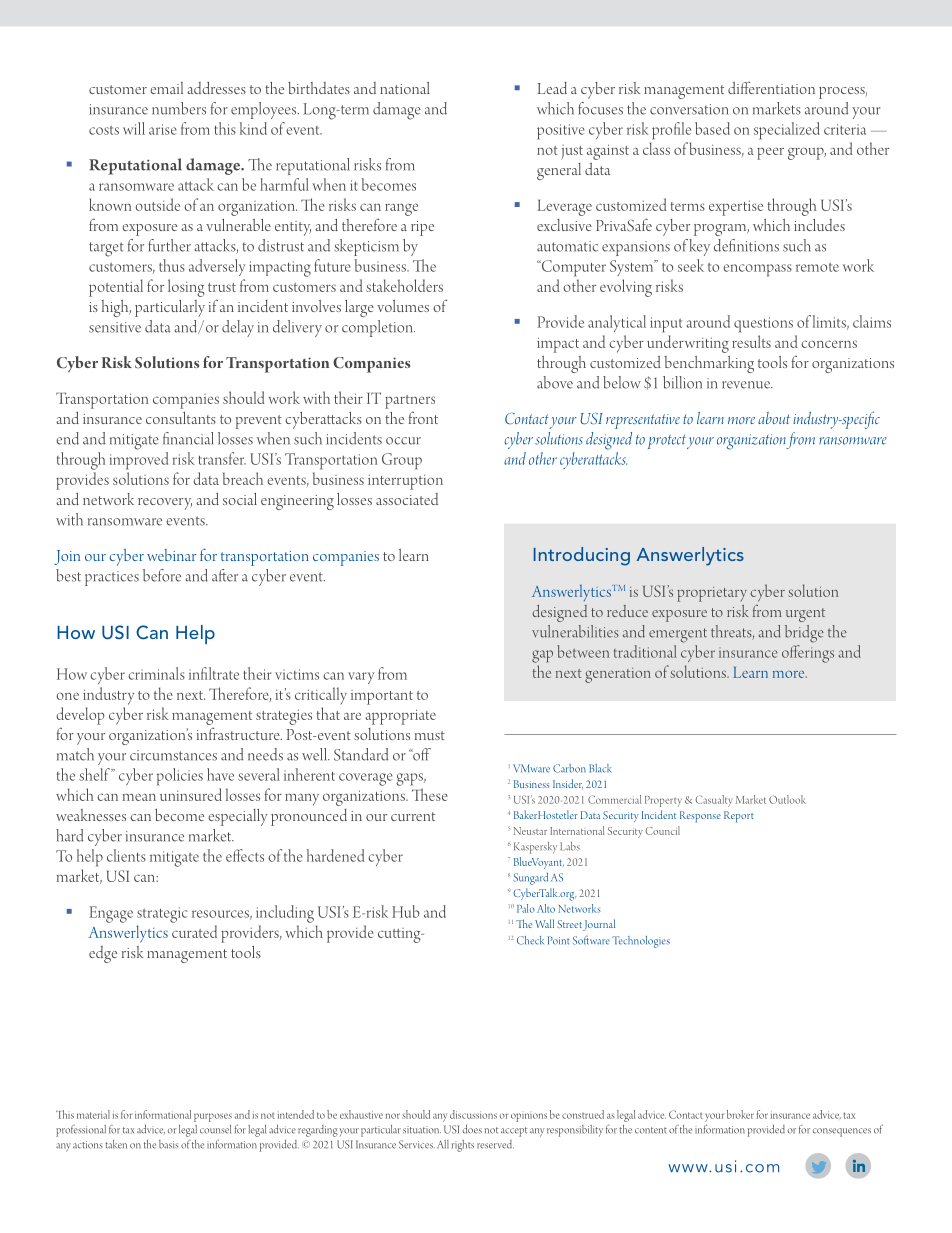 This screenshot has height=1233, width=952. What do you see at coordinates (561, 132) in the screenshot?
I see `positive` at bounding box center [561, 132].
